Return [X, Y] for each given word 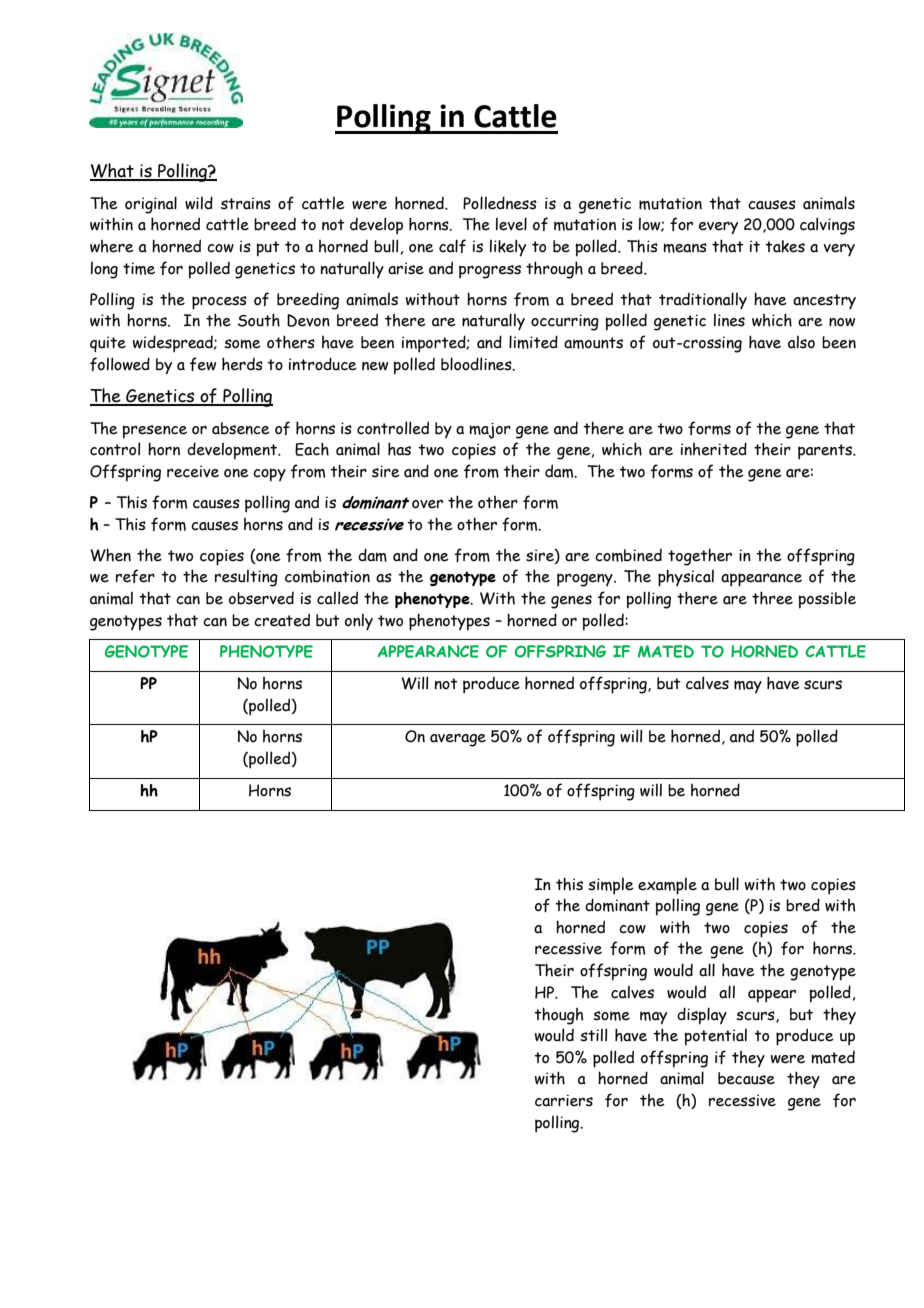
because [746, 1078]
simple [611, 886]
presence [155, 432]
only [359, 622]
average [458, 740]
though [559, 1016]
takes [785, 246]
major [490, 431]
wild [199, 203]
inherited [714, 449]
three [772, 598]
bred [803, 905]
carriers [564, 1100]
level [511, 224]
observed [261, 598]
